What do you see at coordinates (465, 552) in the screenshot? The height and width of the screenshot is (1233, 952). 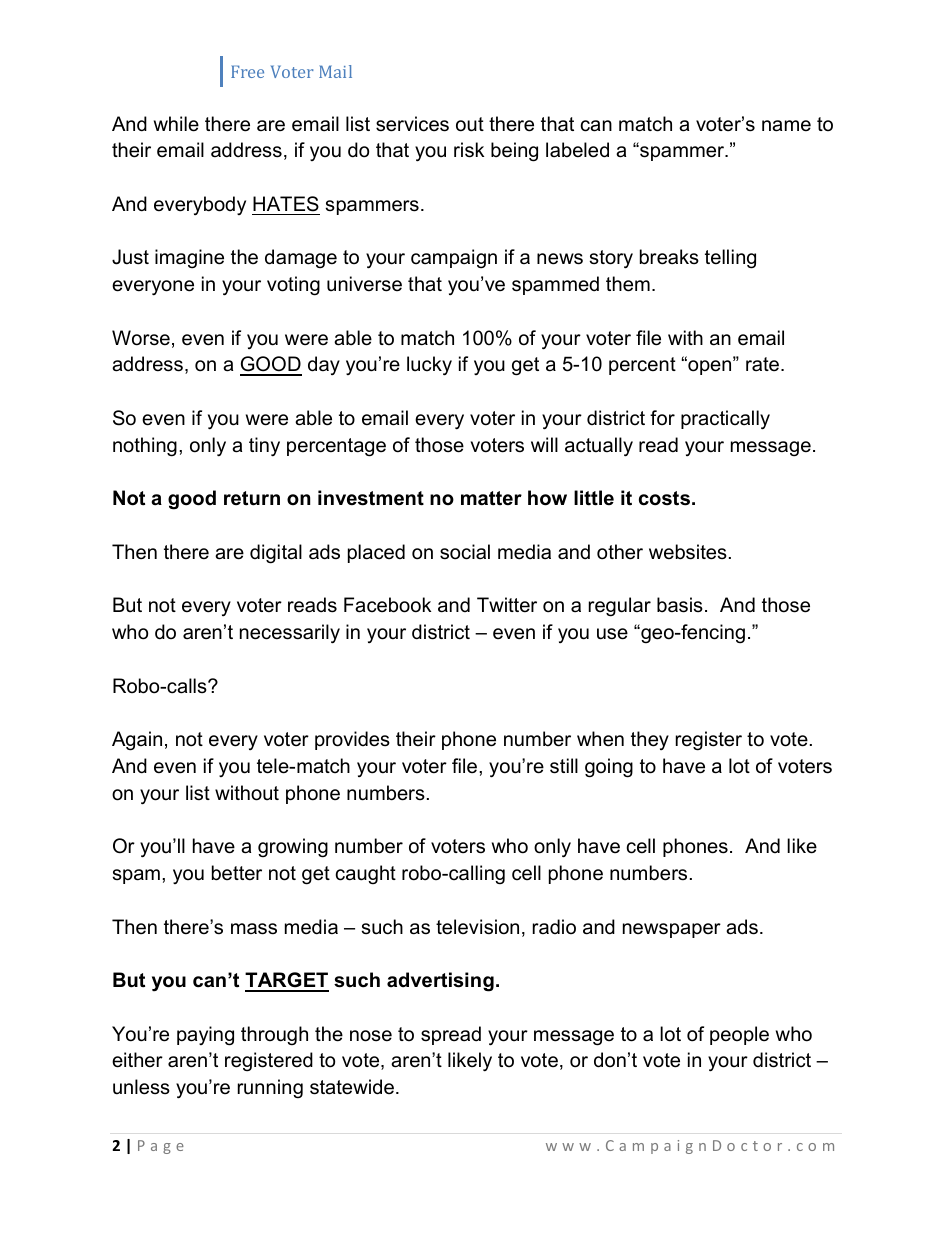 I see `social` at bounding box center [465, 552].
